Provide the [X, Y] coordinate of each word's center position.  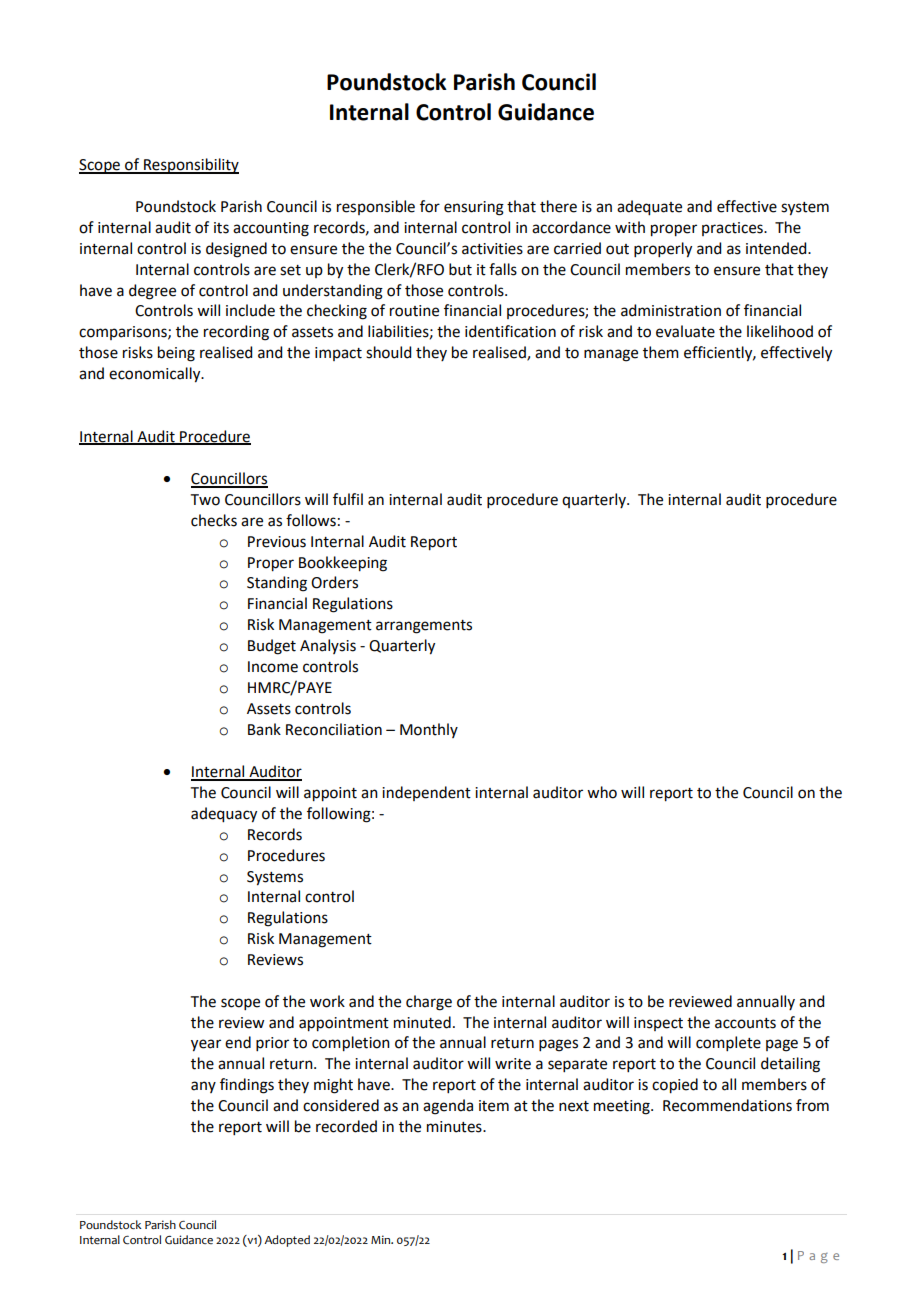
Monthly [429, 730]
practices [733, 229]
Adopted [287, 1241]
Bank [264, 729]
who [602, 792]
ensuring [474, 208]
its [221, 228]
